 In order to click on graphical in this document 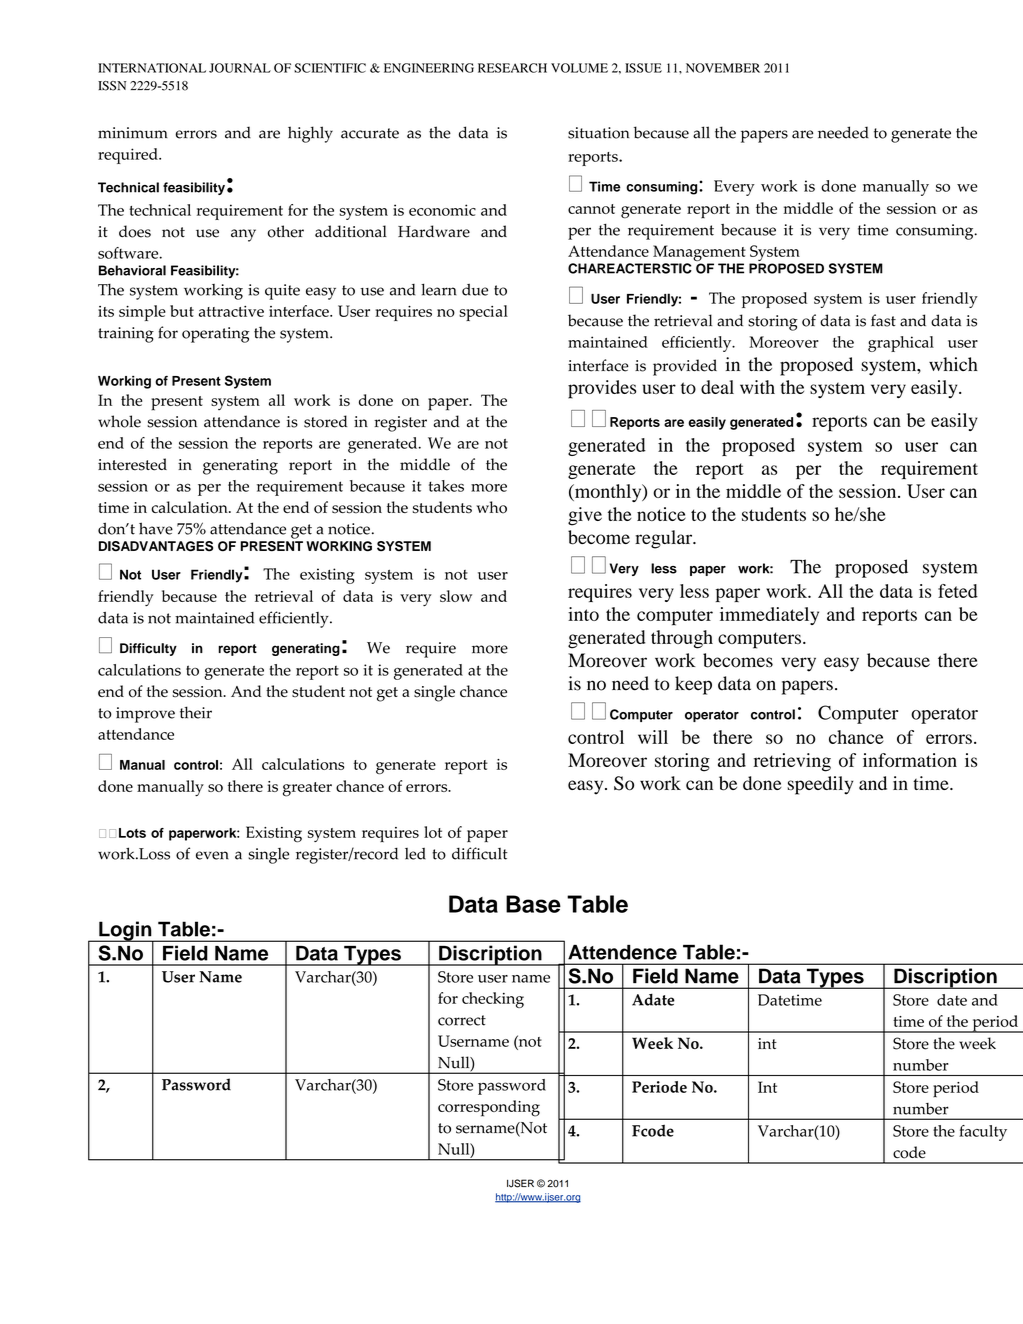, I will do `click(901, 344)`.
